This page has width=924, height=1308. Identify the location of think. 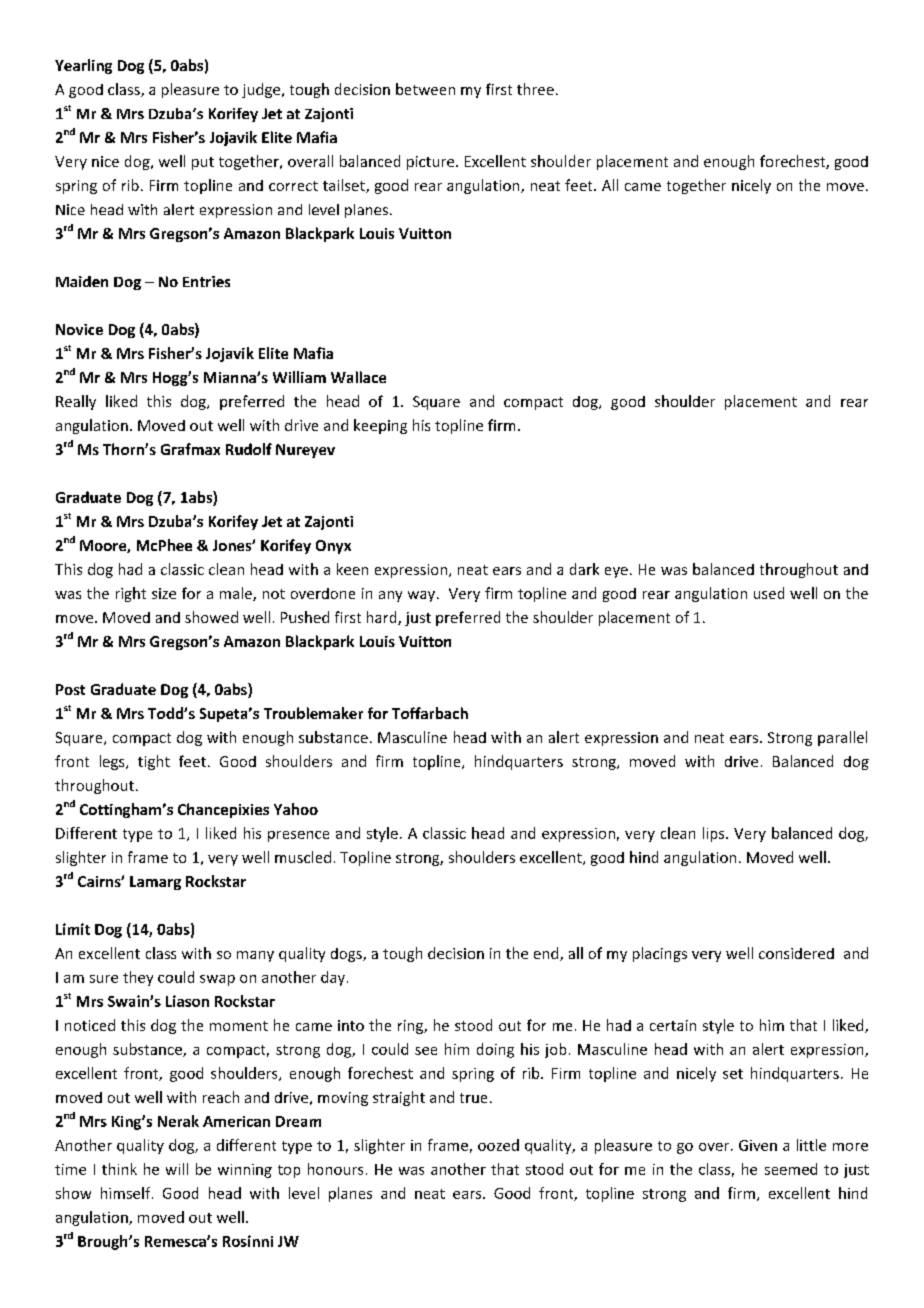
(119, 1169).
